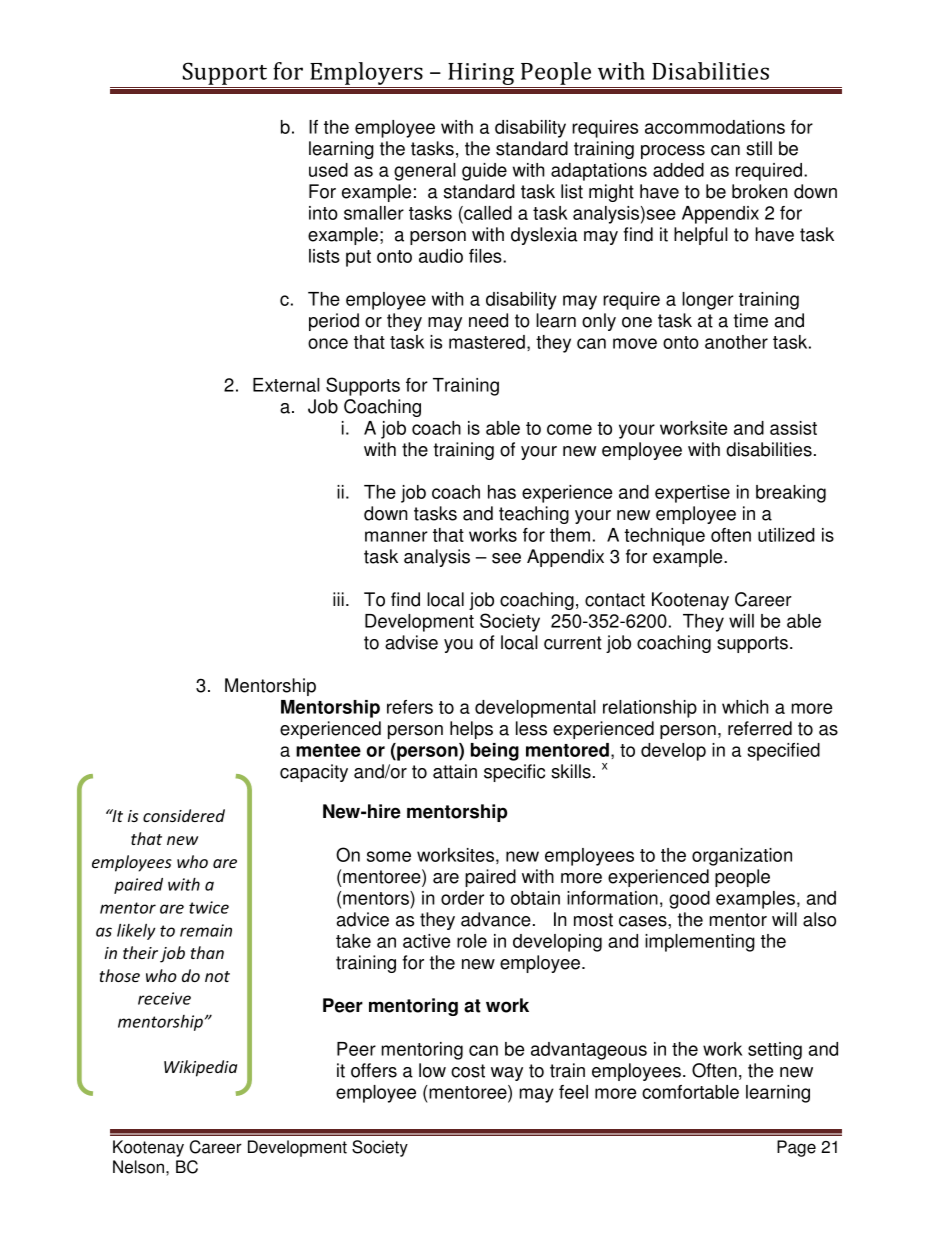 Image resolution: width=952 pixels, height=1233 pixels. I want to click on which, so click(745, 707).
